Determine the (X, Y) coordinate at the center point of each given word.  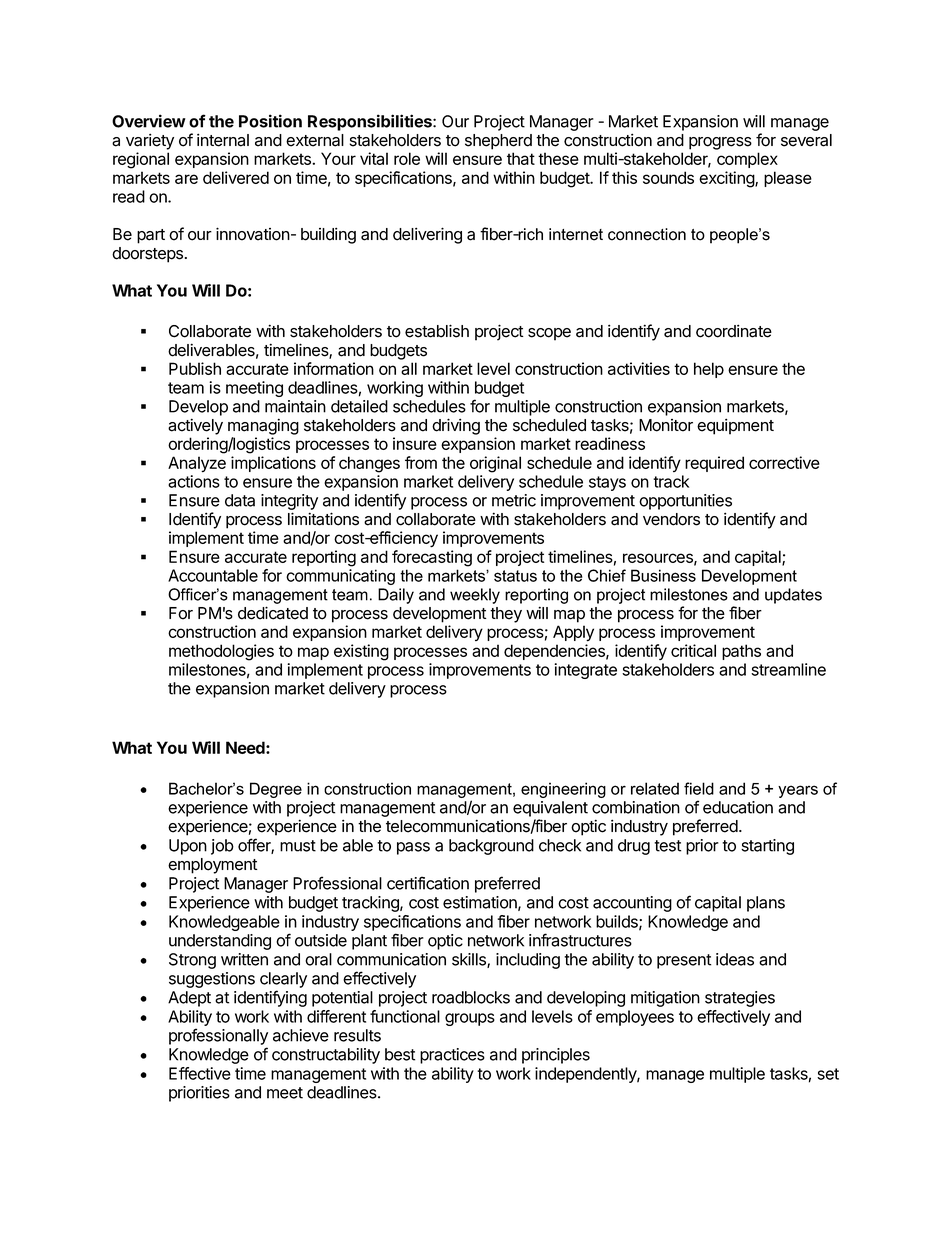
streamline (788, 669)
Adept (189, 999)
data (240, 500)
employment (213, 866)
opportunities (685, 502)
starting (767, 847)
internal (223, 140)
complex (747, 160)
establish (437, 331)
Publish (195, 368)
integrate (585, 671)
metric (514, 500)
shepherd (498, 142)
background (491, 847)
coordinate (734, 331)
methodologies (221, 652)
